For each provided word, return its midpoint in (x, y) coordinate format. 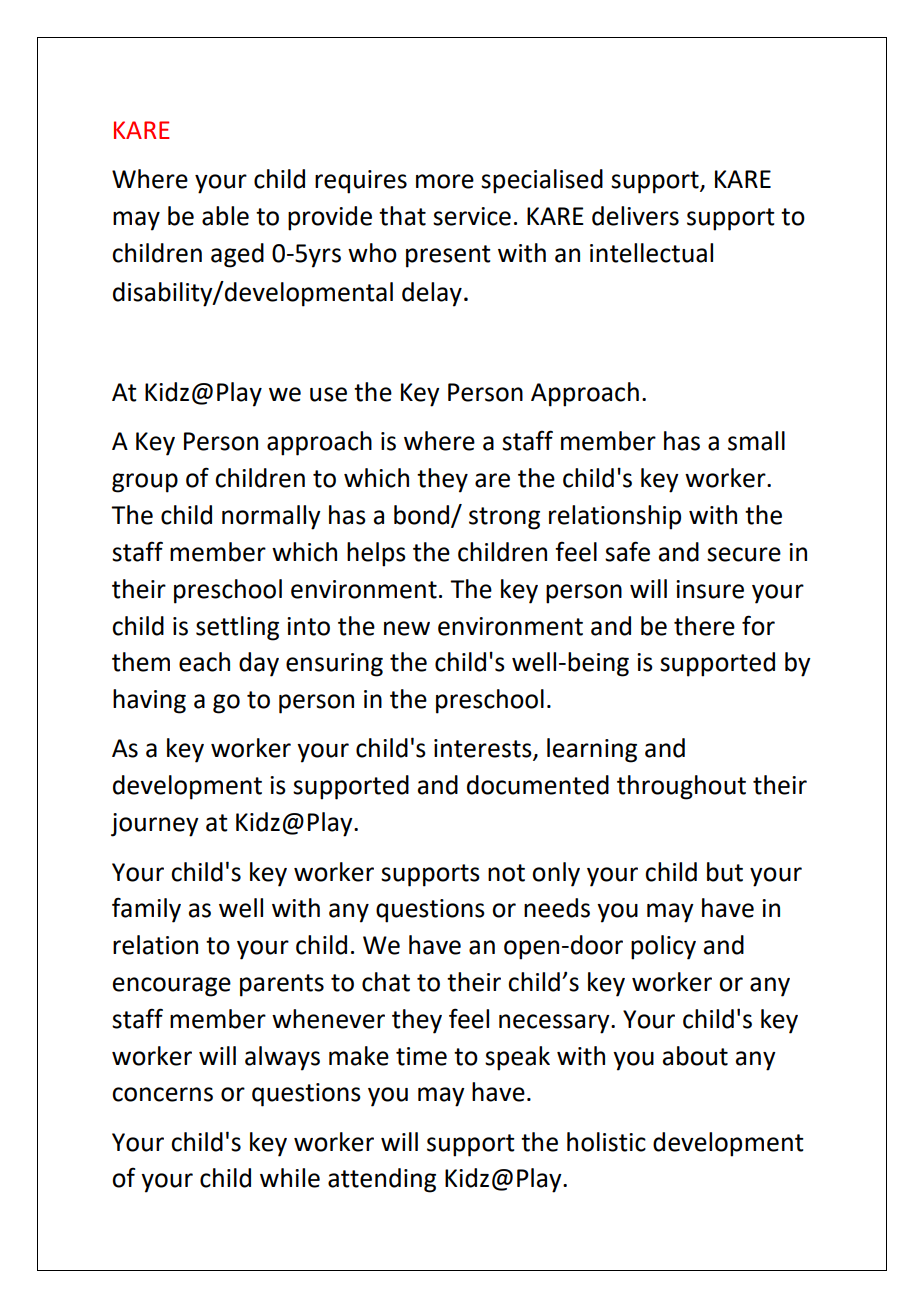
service (472, 216)
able (225, 216)
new (407, 628)
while (290, 1178)
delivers (635, 216)
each (204, 662)
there (704, 626)
